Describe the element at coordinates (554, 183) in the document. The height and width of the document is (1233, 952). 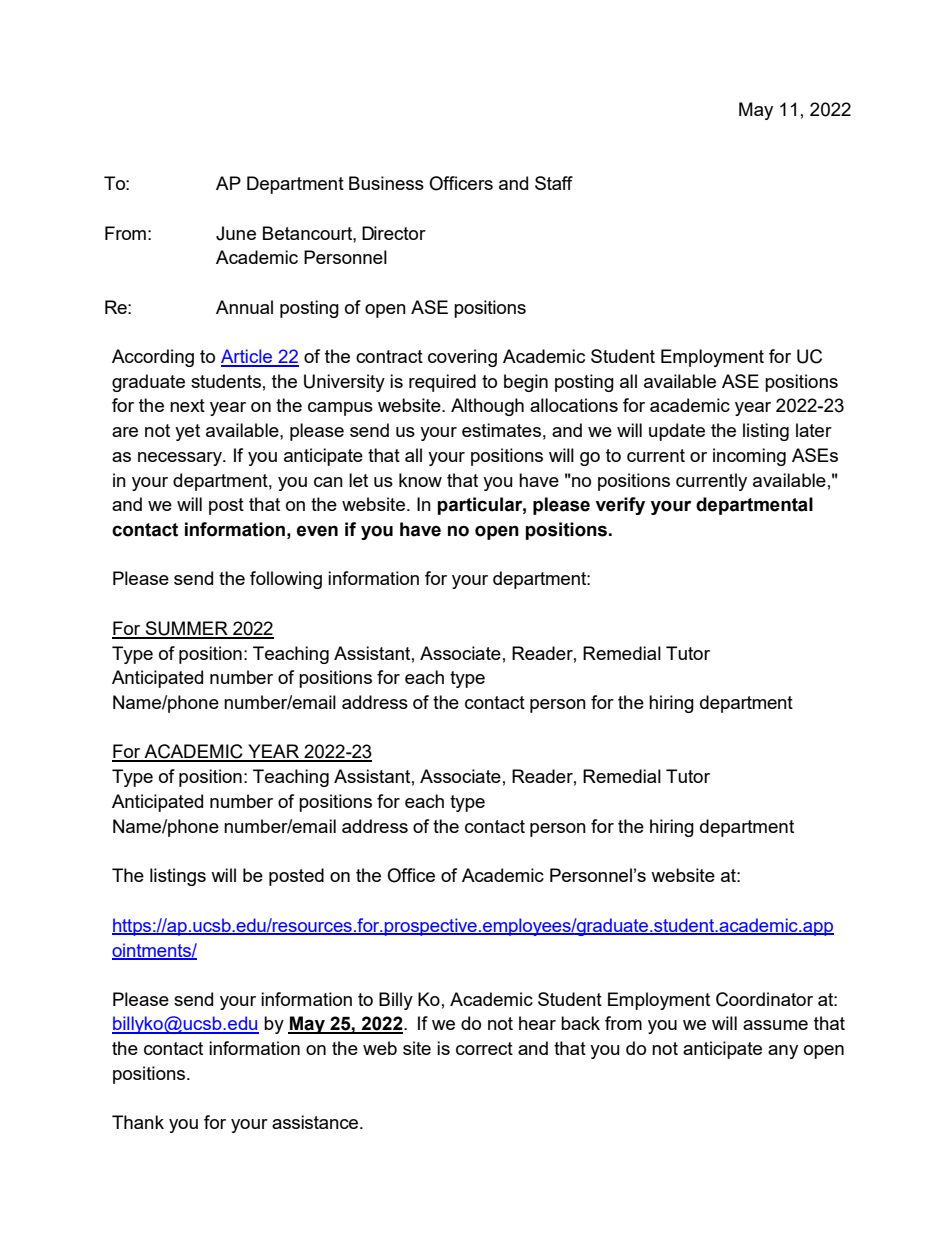
I see `Staff` at that location.
